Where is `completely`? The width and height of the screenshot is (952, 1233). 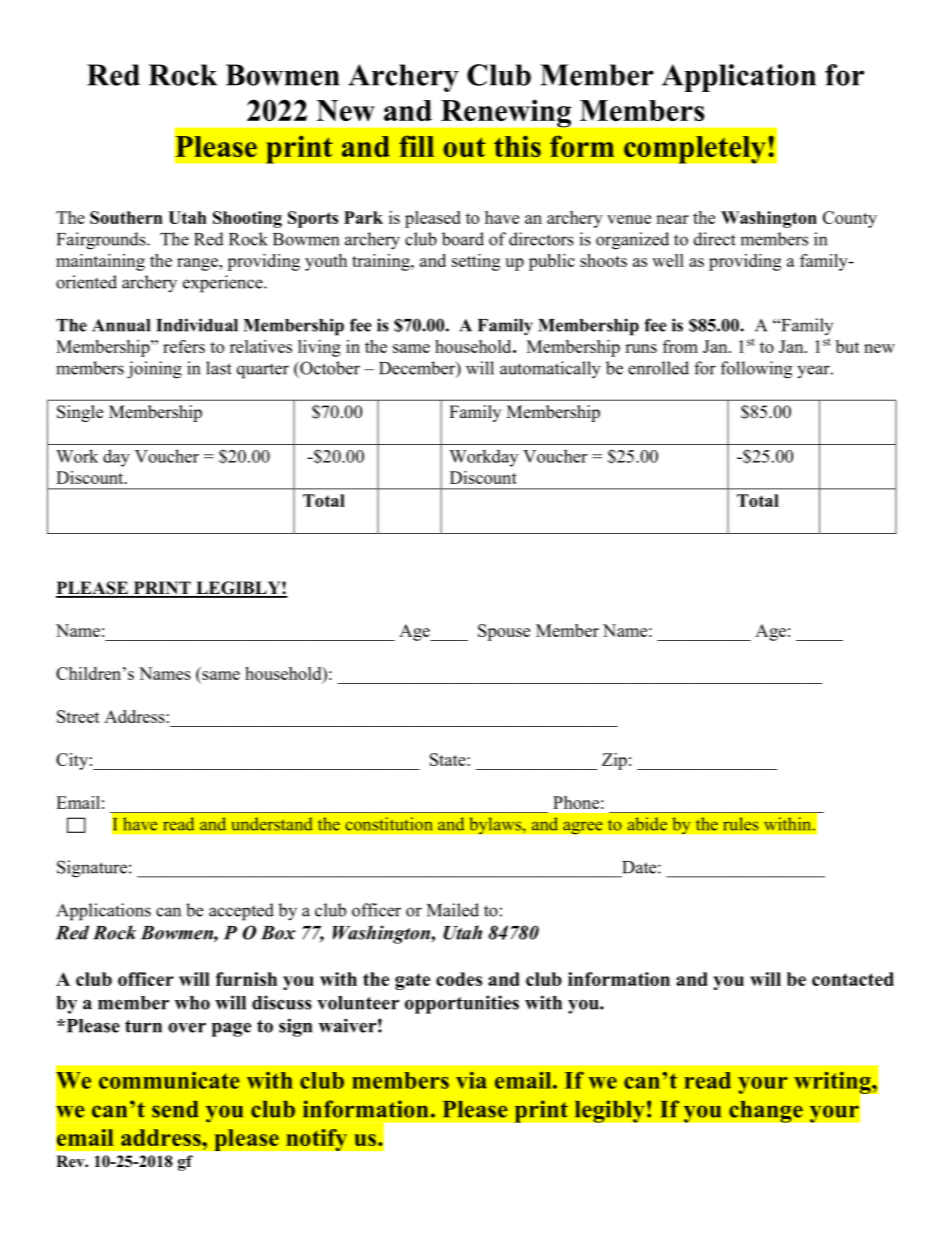 completely is located at coordinates (695, 150).
